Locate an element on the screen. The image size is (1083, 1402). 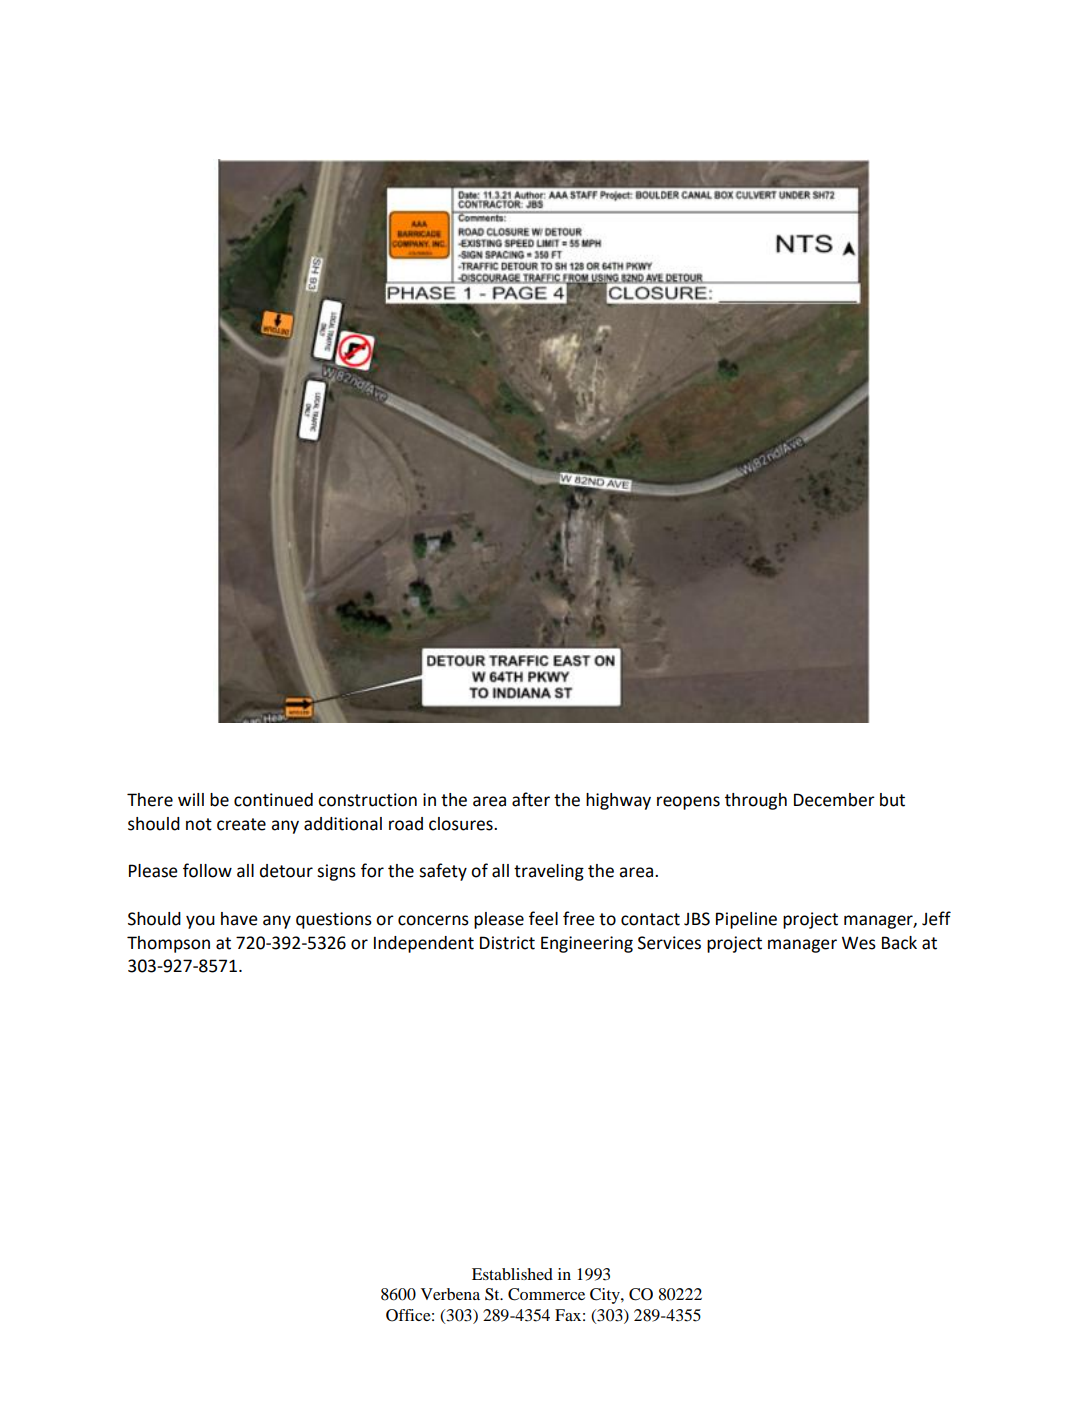
after is located at coordinates (531, 799).
